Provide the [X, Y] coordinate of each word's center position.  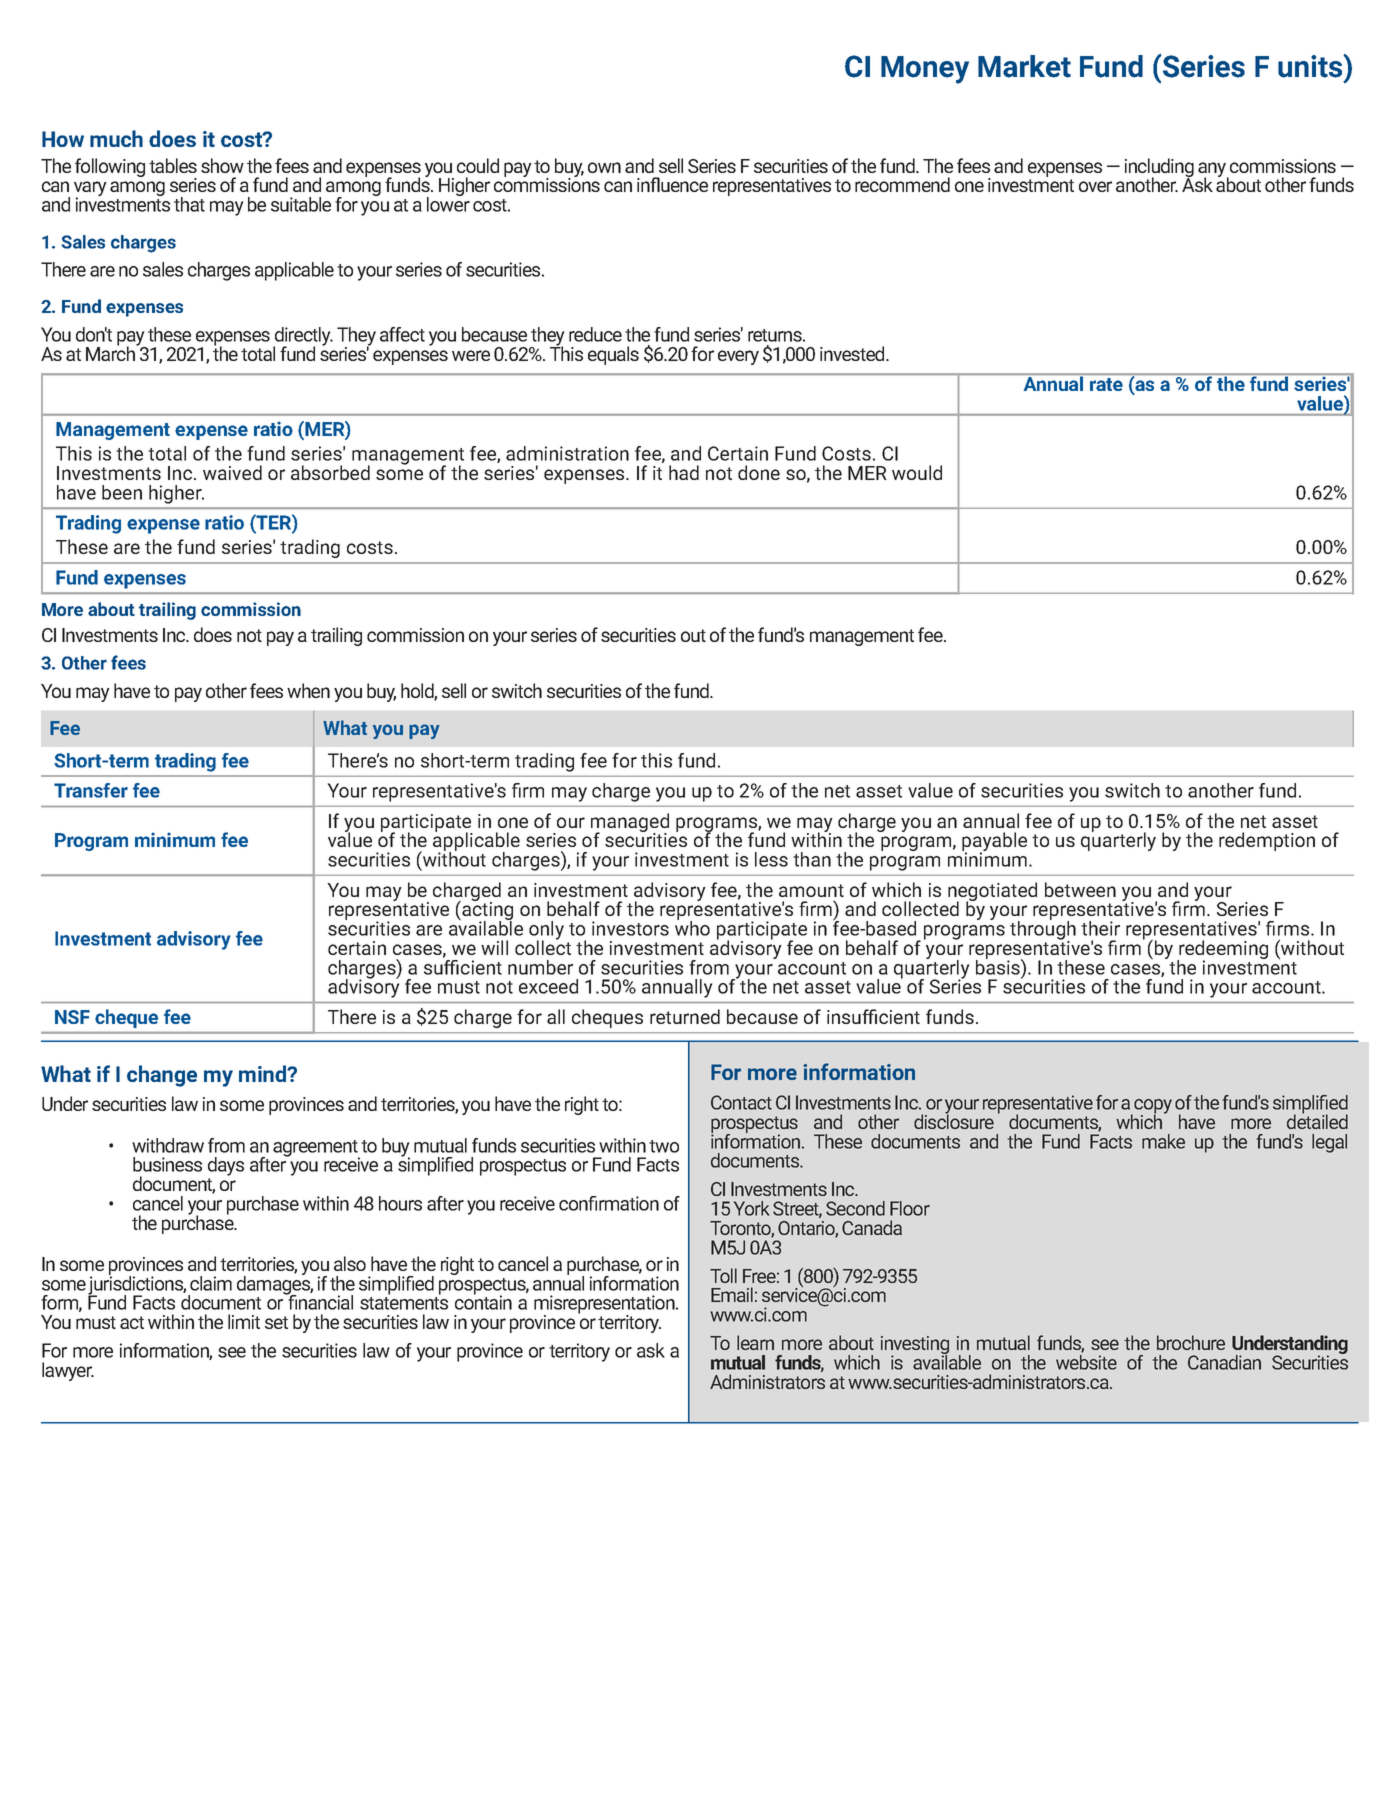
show [222, 165]
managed [630, 824]
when [308, 690]
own [604, 167]
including [1159, 169]
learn [755, 1342]
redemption [1267, 841]
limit [244, 1321]
